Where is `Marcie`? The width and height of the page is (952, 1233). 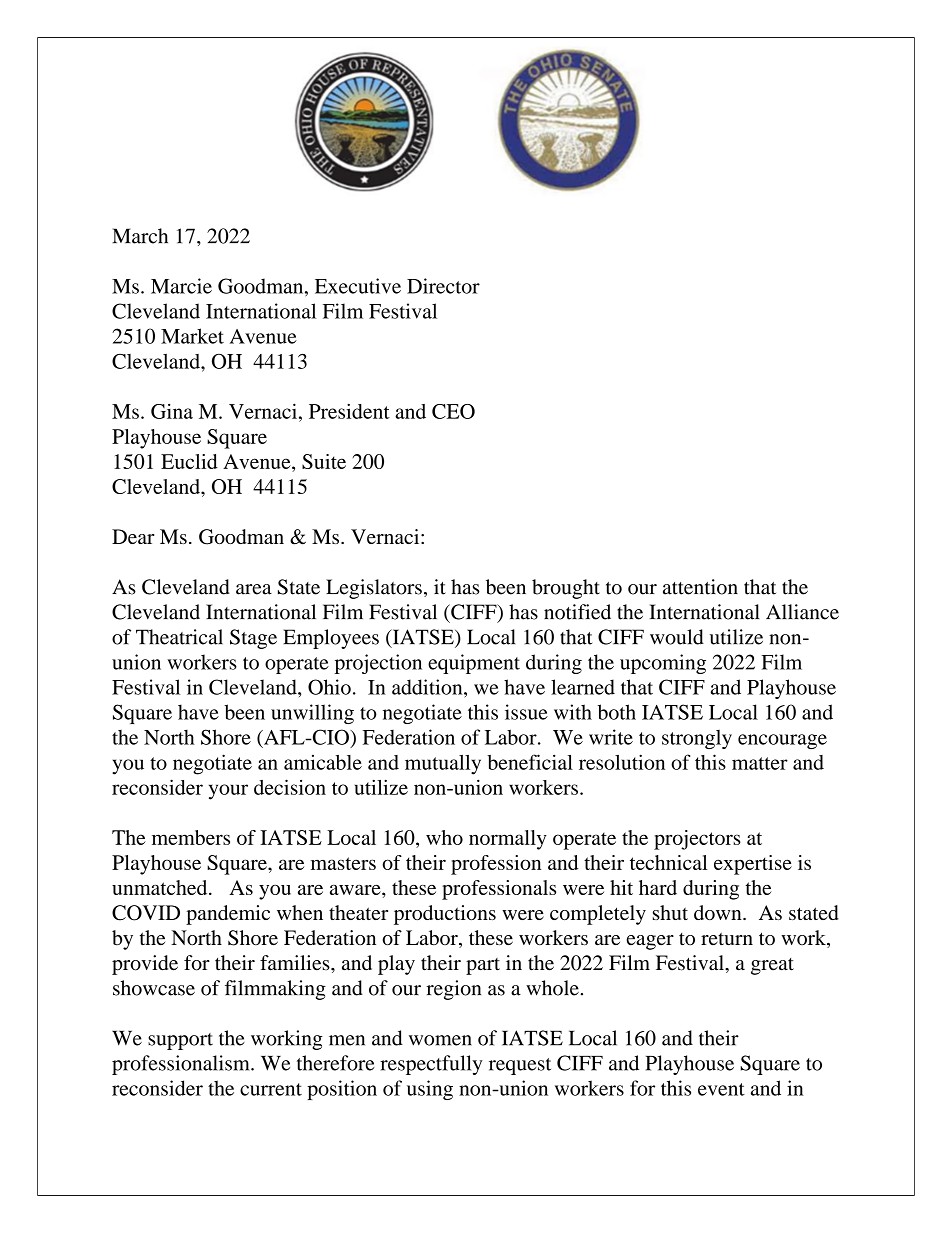 Marcie is located at coordinates (181, 286).
